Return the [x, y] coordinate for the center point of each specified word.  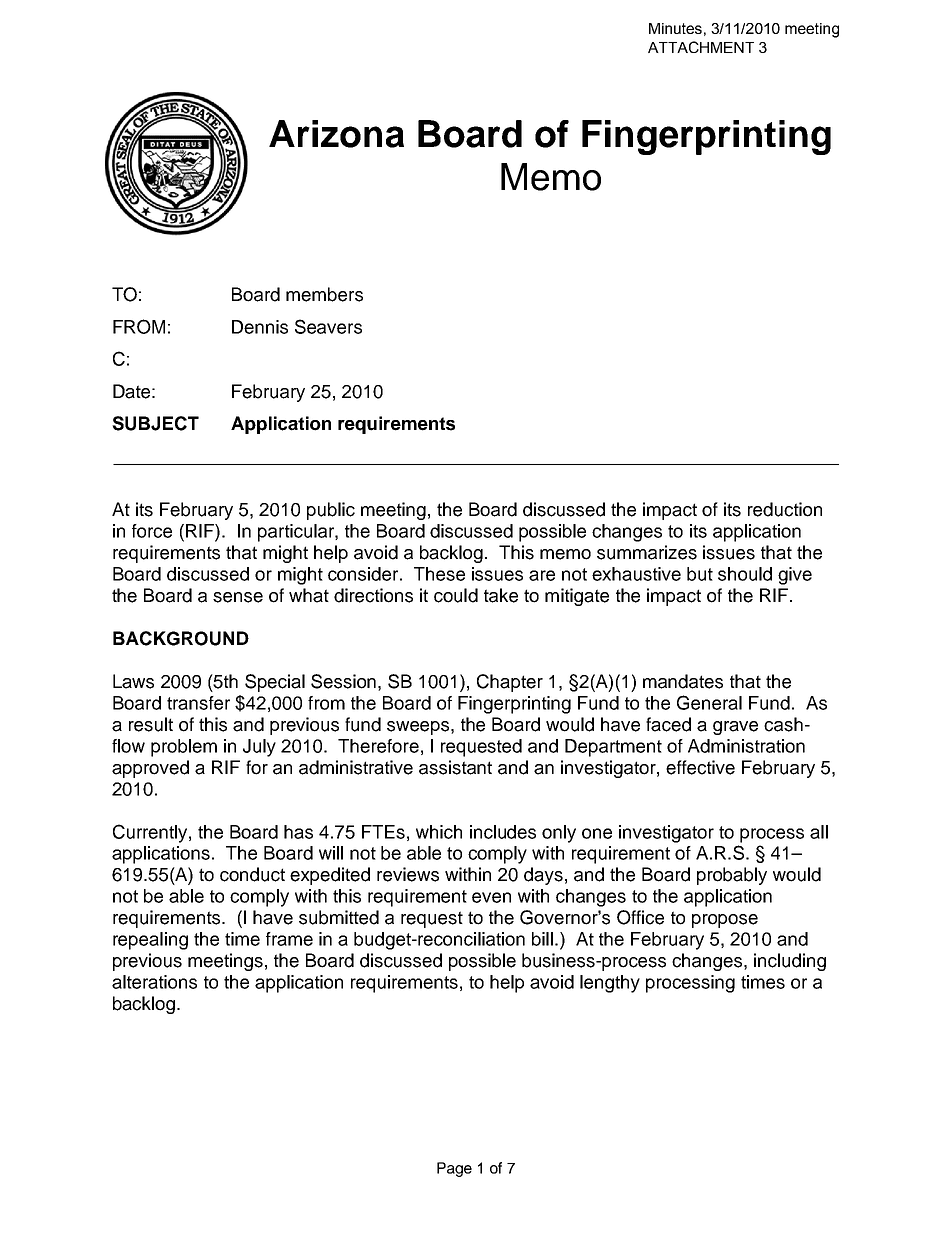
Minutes [675, 28]
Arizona [336, 134]
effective [700, 767]
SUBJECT [155, 423]
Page [454, 1169]
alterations [154, 982]
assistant [455, 767]
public [331, 511]
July [259, 748]
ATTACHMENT [701, 47]
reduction [785, 509]
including [790, 962]
